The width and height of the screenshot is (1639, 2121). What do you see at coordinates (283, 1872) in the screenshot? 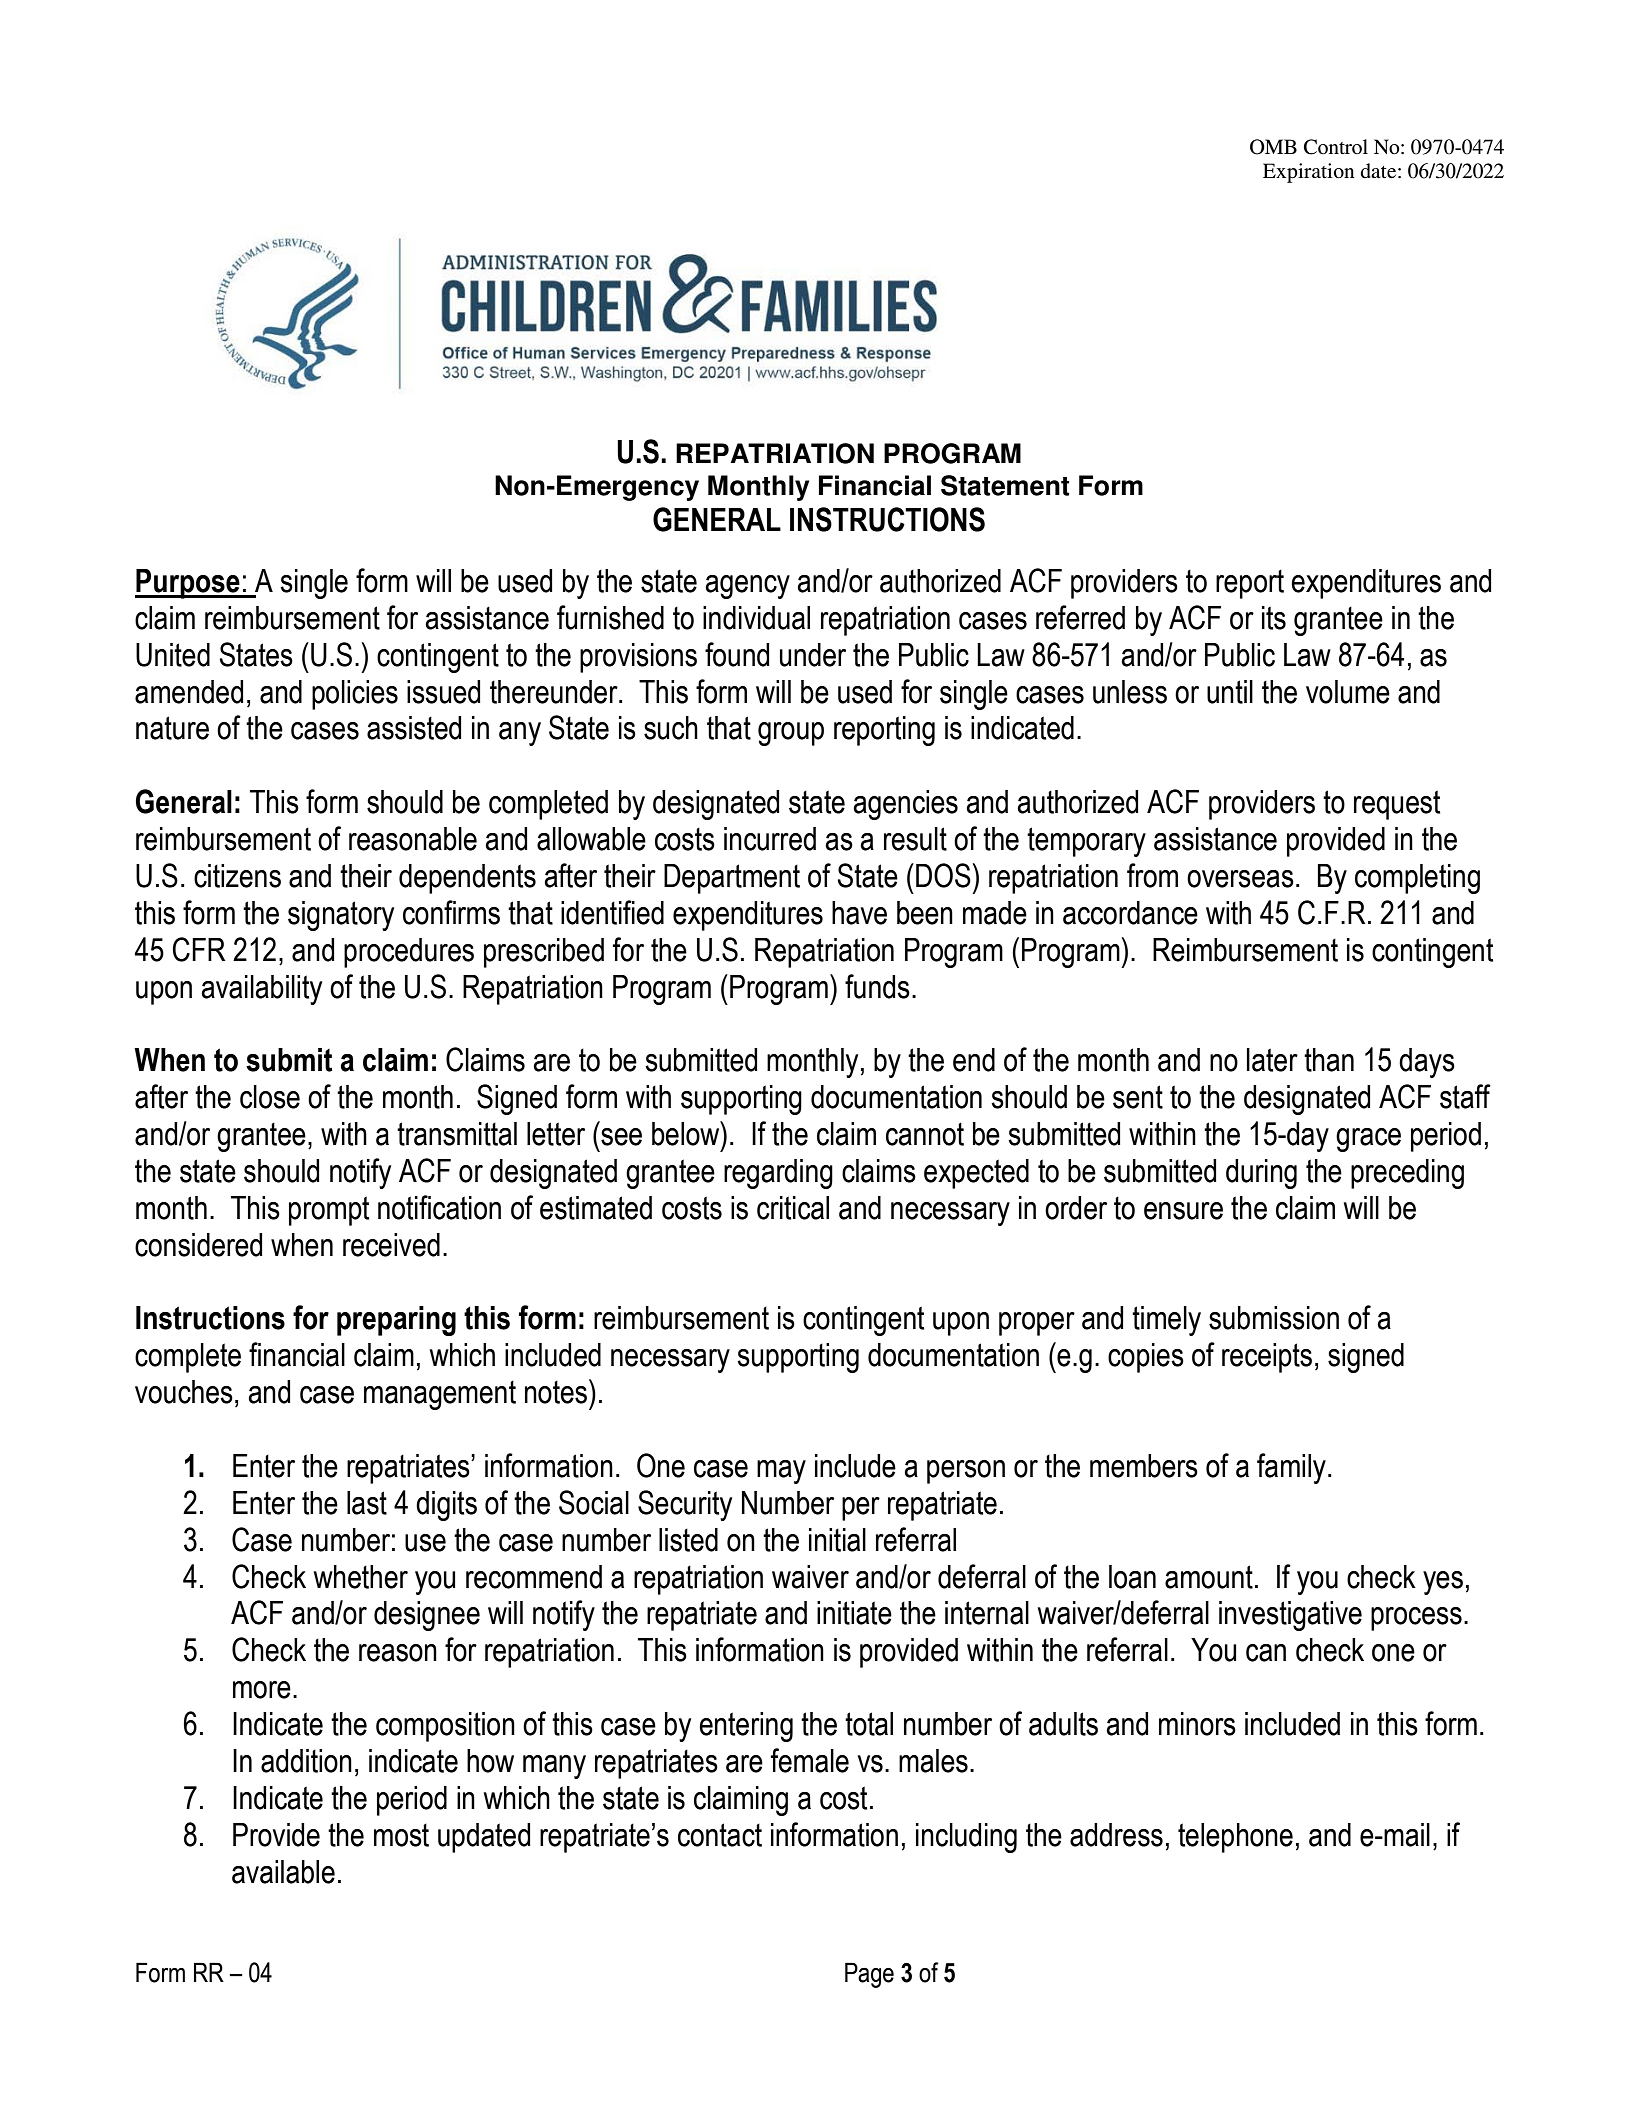
I see `available` at bounding box center [283, 1872].
